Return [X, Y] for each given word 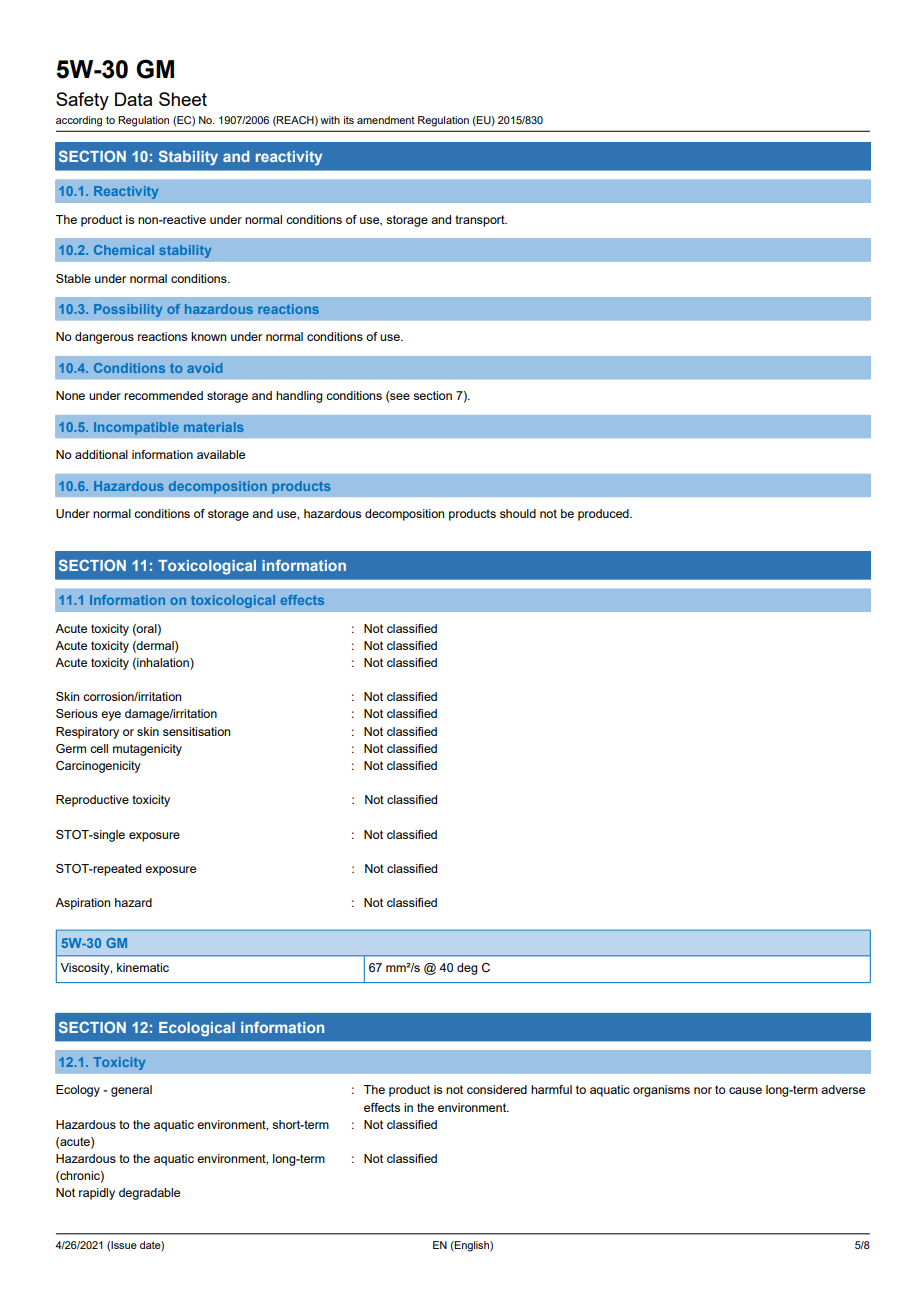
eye [111, 716]
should [518, 513]
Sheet [183, 99]
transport [481, 221]
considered [497, 1089]
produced [604, 515]
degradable [149, 1194]
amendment [386, 120]
